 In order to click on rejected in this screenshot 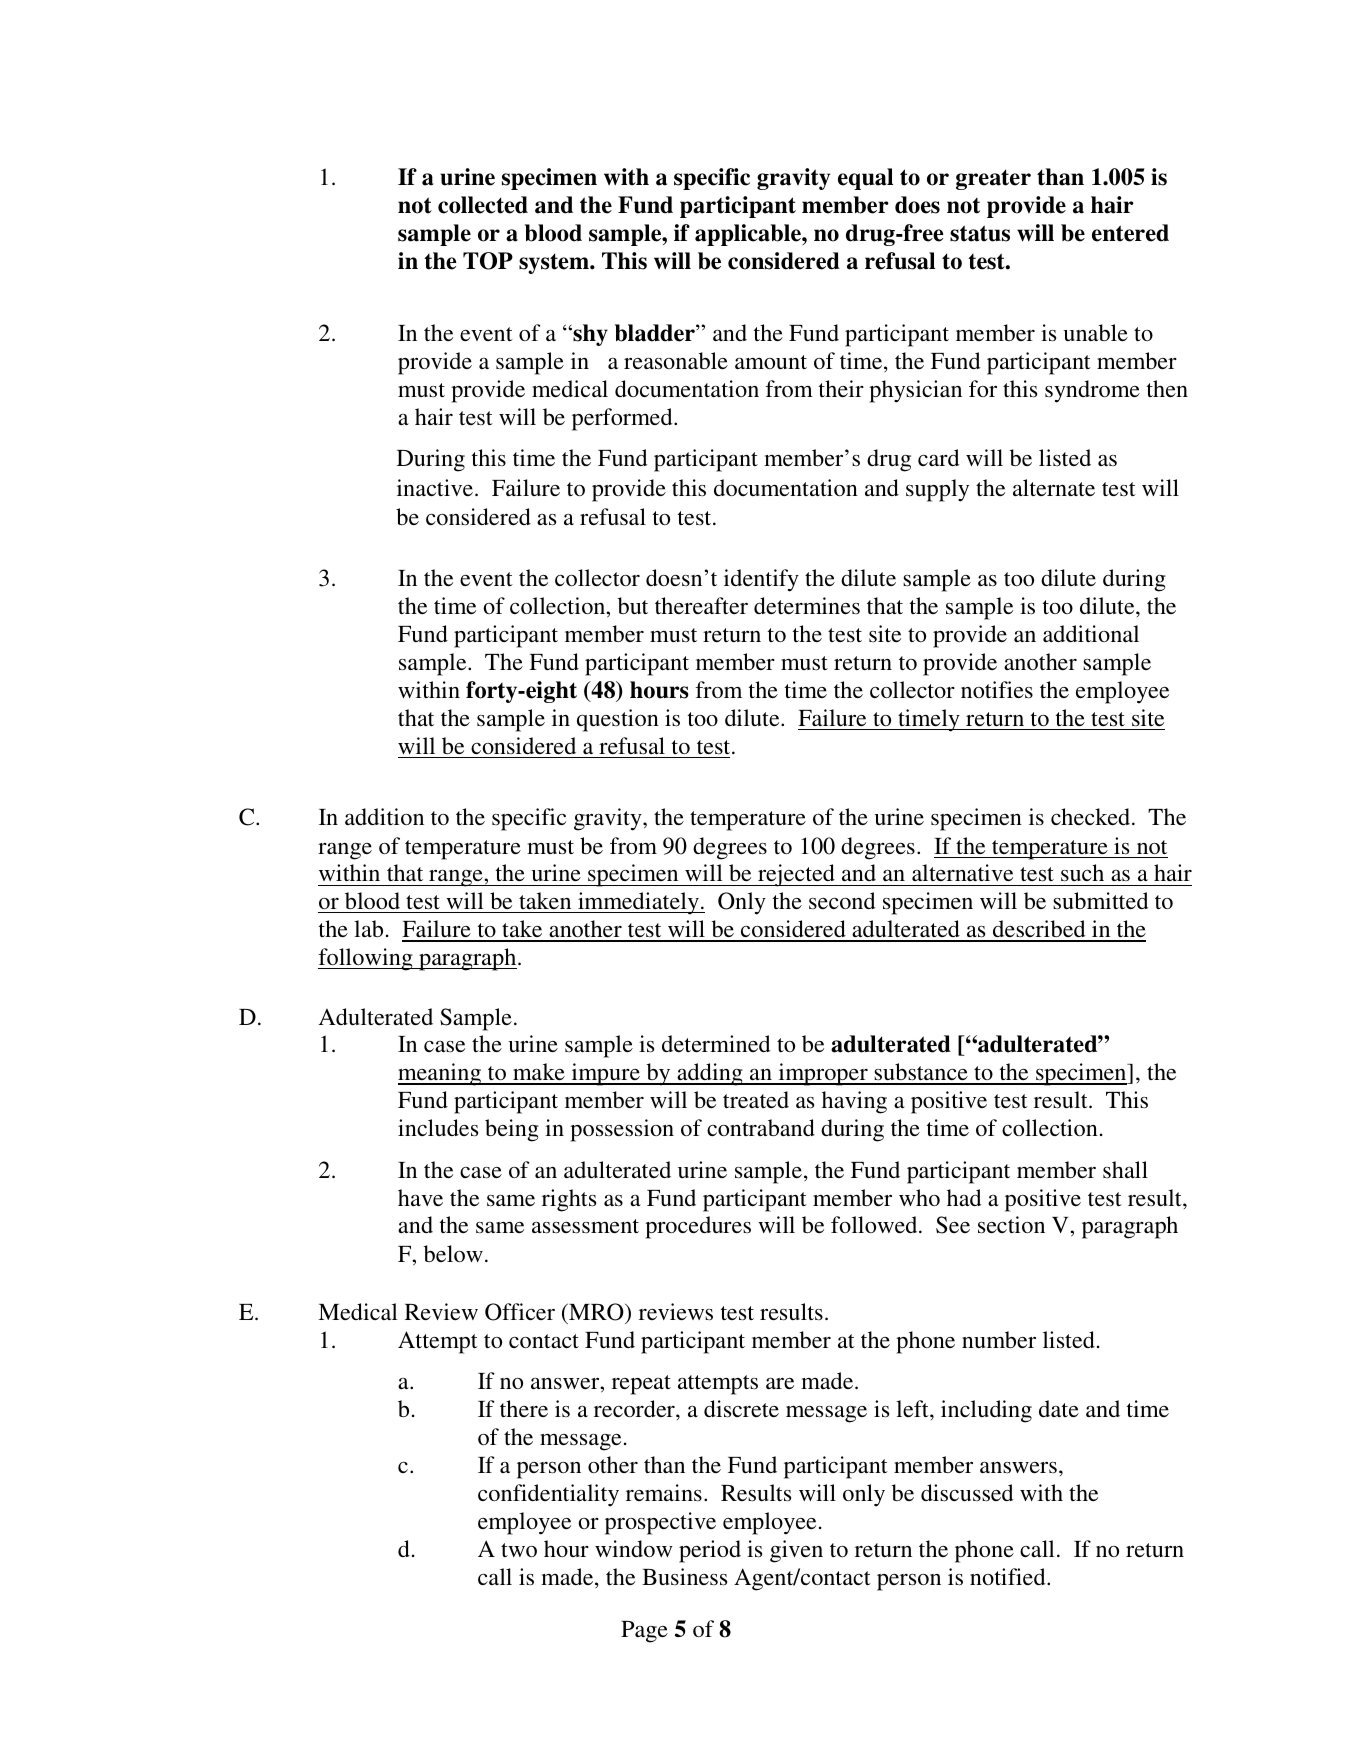, I will do `click(796, 875)`.
